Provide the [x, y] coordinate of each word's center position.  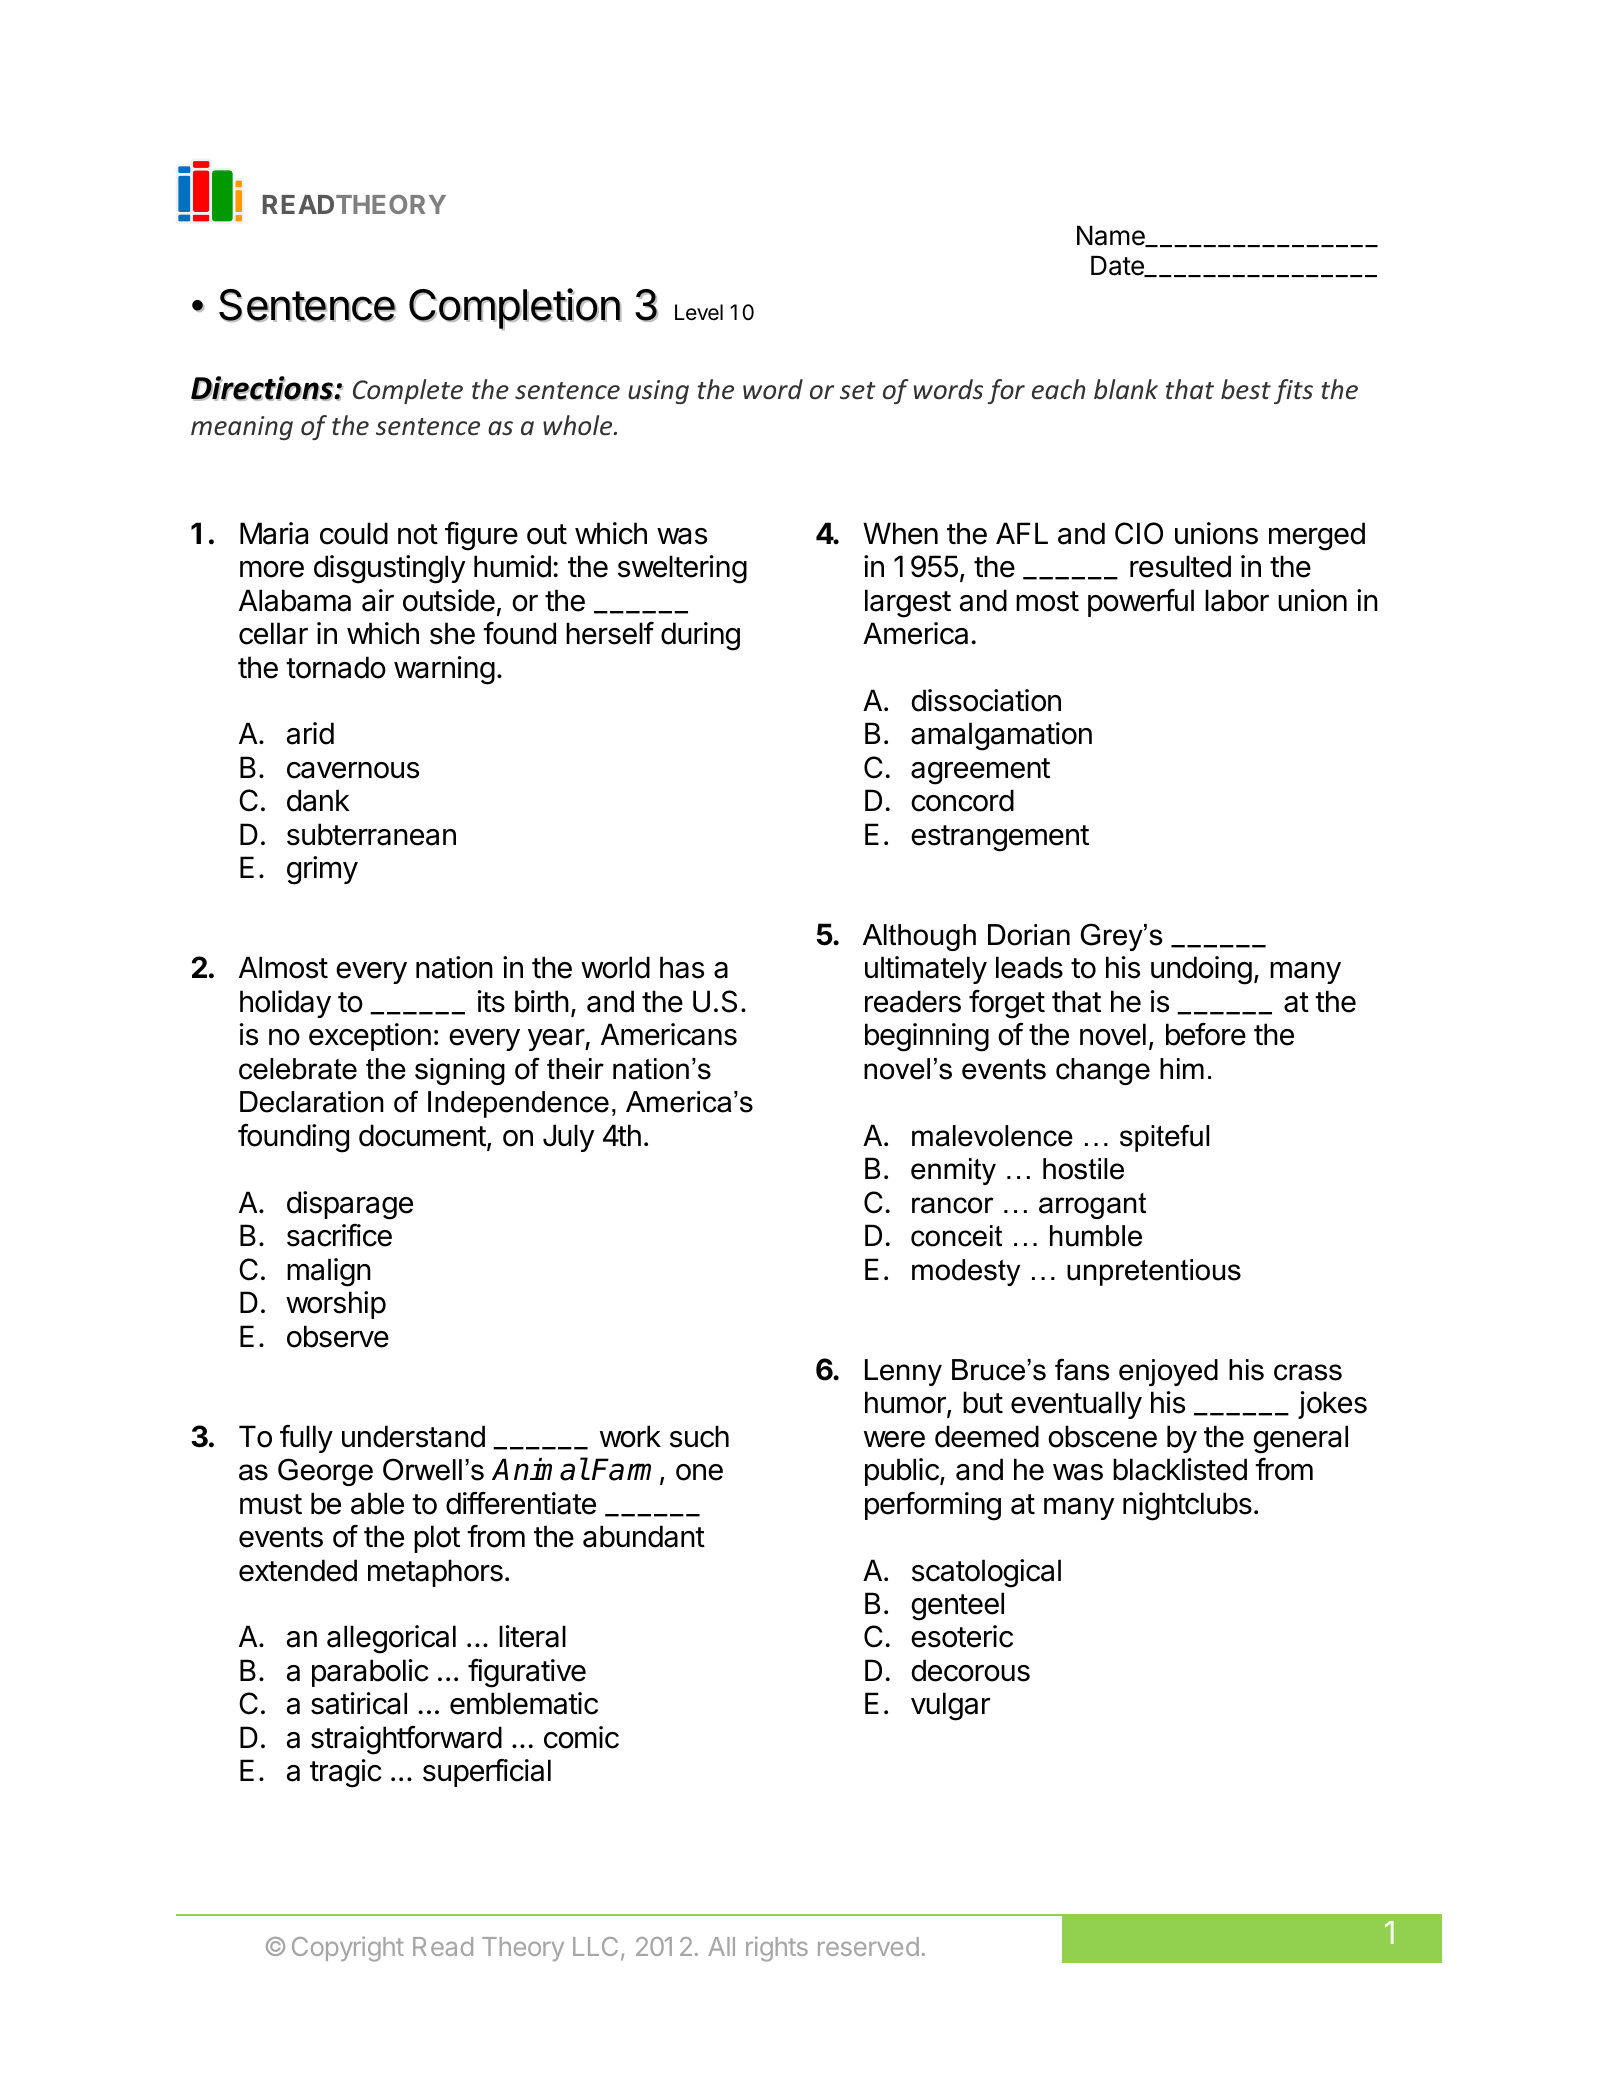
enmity [953, 1171]
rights [777, 1949]
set [858, 391]
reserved [868, 1946]
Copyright [348, 1949]
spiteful [1164, 1138]
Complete [408, 391]
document [422, 1135]
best [1246, 389]
